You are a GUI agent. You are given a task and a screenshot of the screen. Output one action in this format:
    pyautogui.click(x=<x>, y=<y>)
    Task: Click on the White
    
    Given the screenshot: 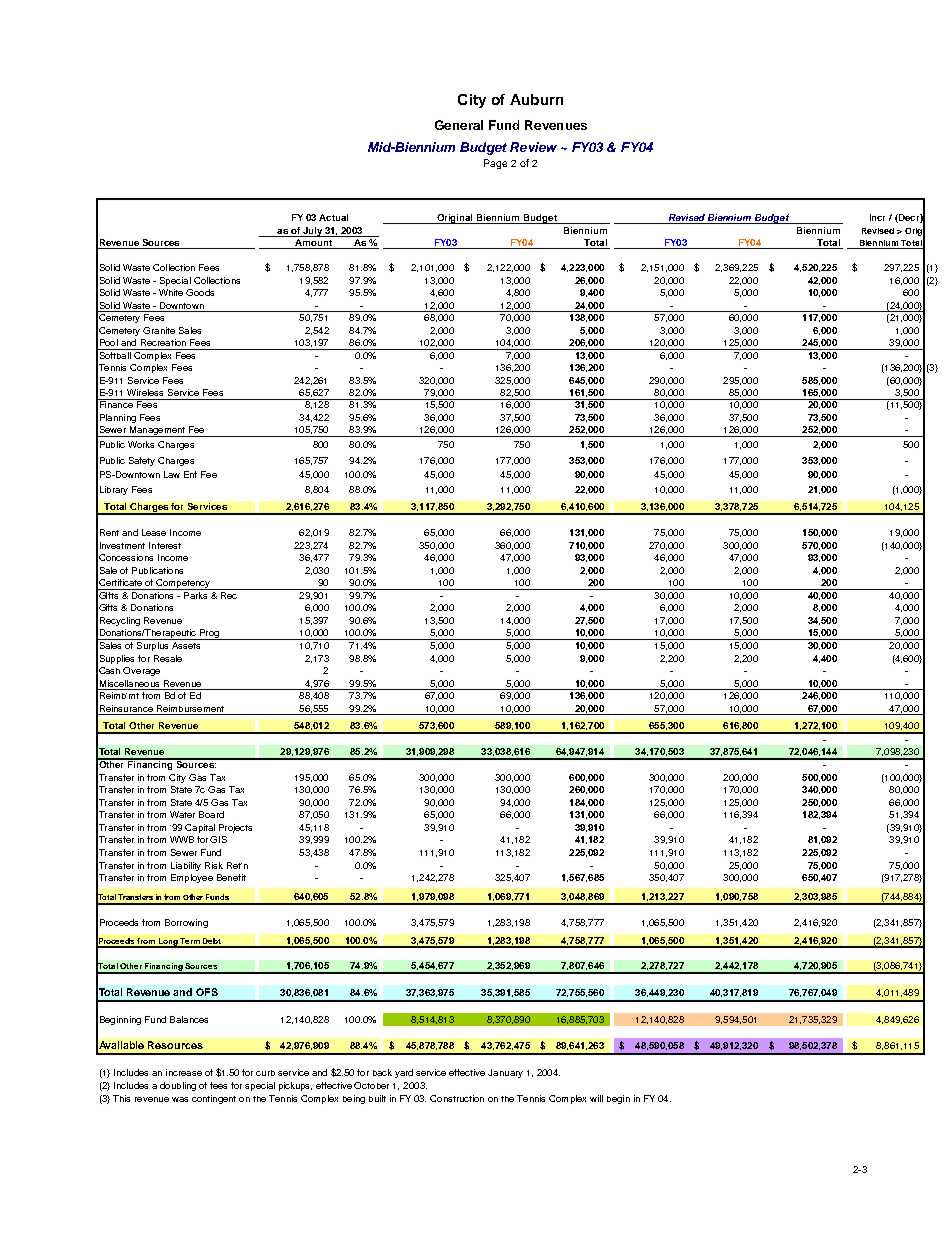 What is the action you would take?
    pyautogui.click(x=171, y=292)
